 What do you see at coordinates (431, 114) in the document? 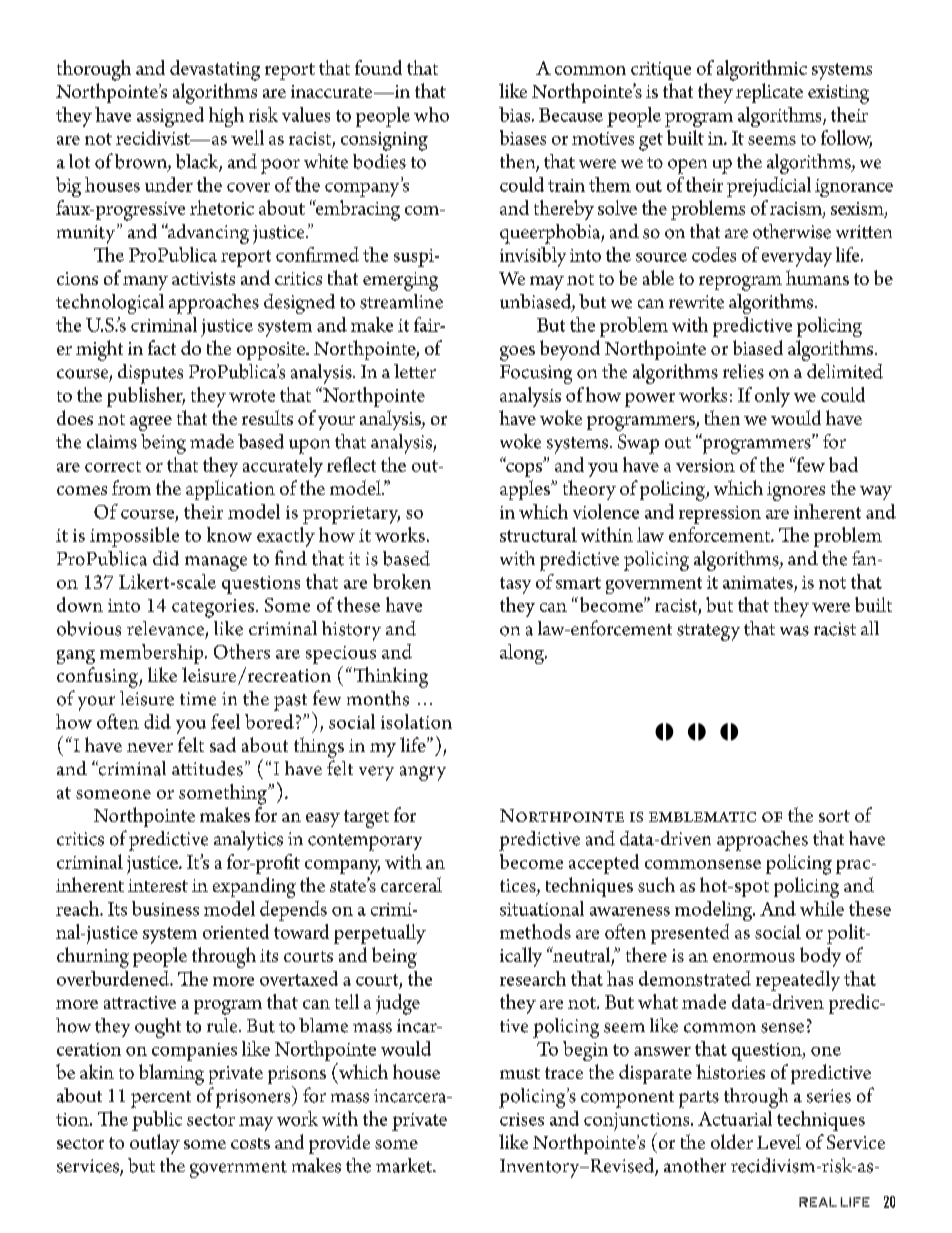
I see `who` at bounding box center [431, 114].
